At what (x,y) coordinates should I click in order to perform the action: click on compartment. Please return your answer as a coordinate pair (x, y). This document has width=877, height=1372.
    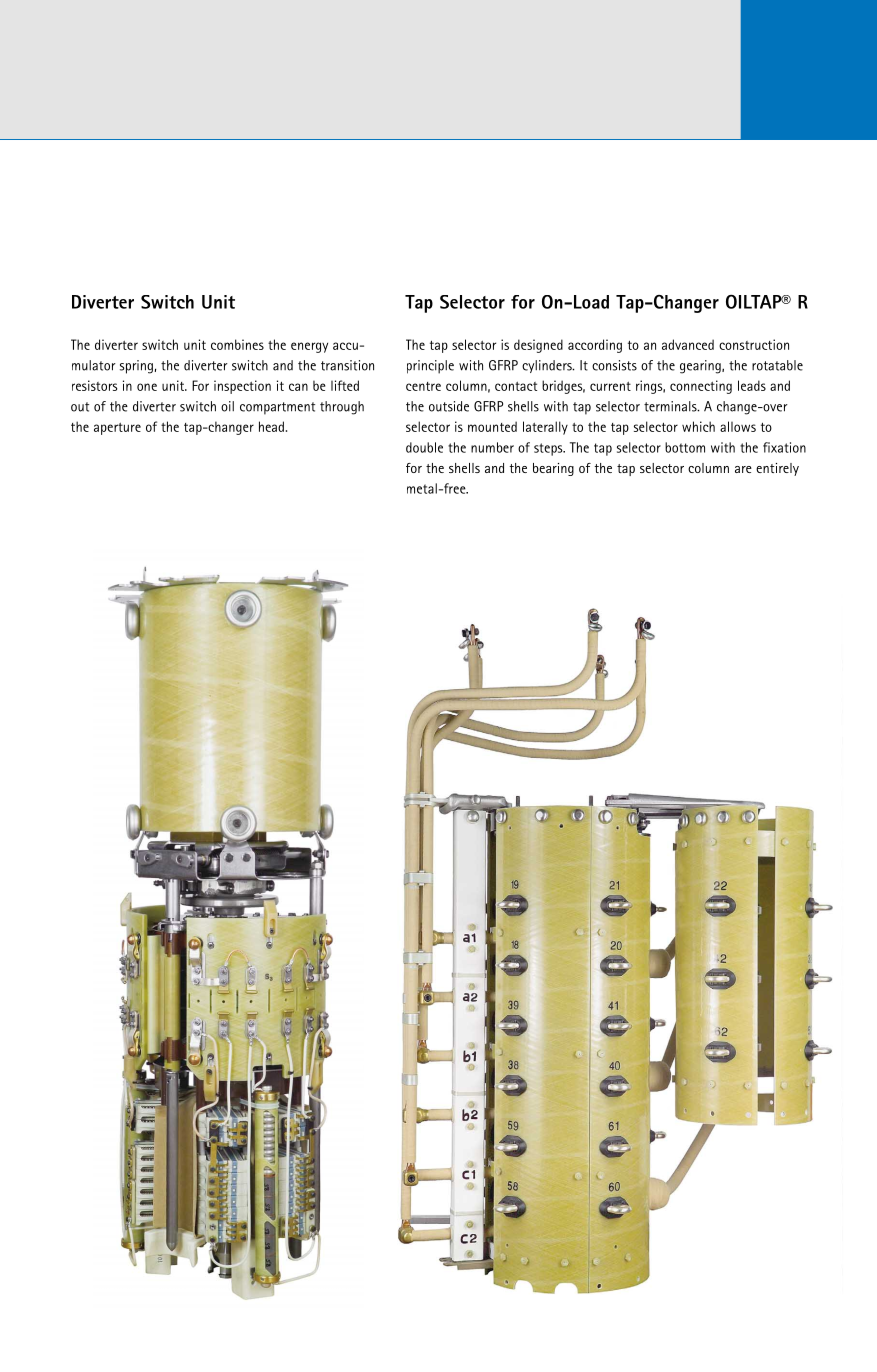
    Looking at the image, I should click on (277, 408).
